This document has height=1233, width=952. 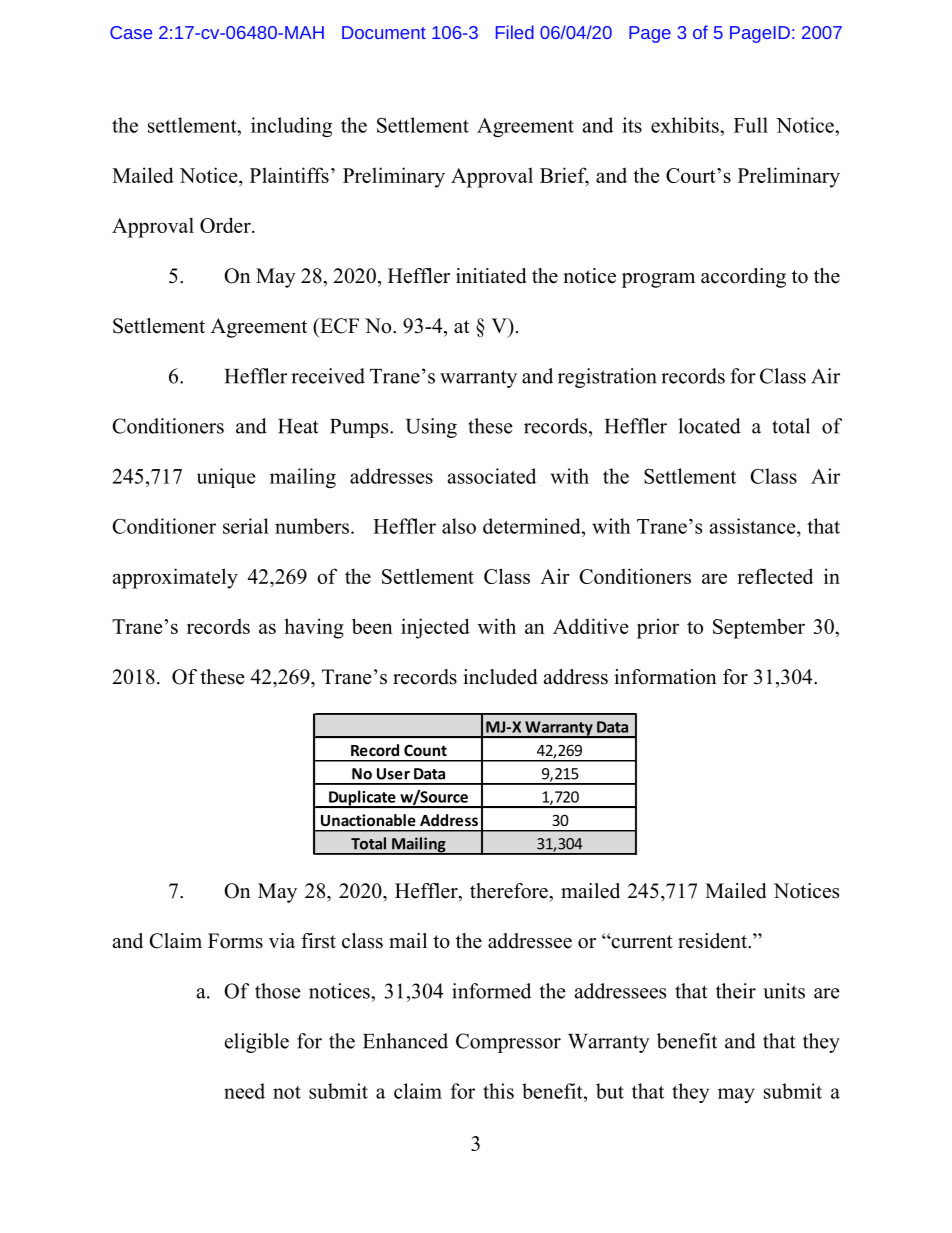 What do you see at coordinates (686, 125) in the document?
I see `exhibits` at bounding box center [686, 125].
